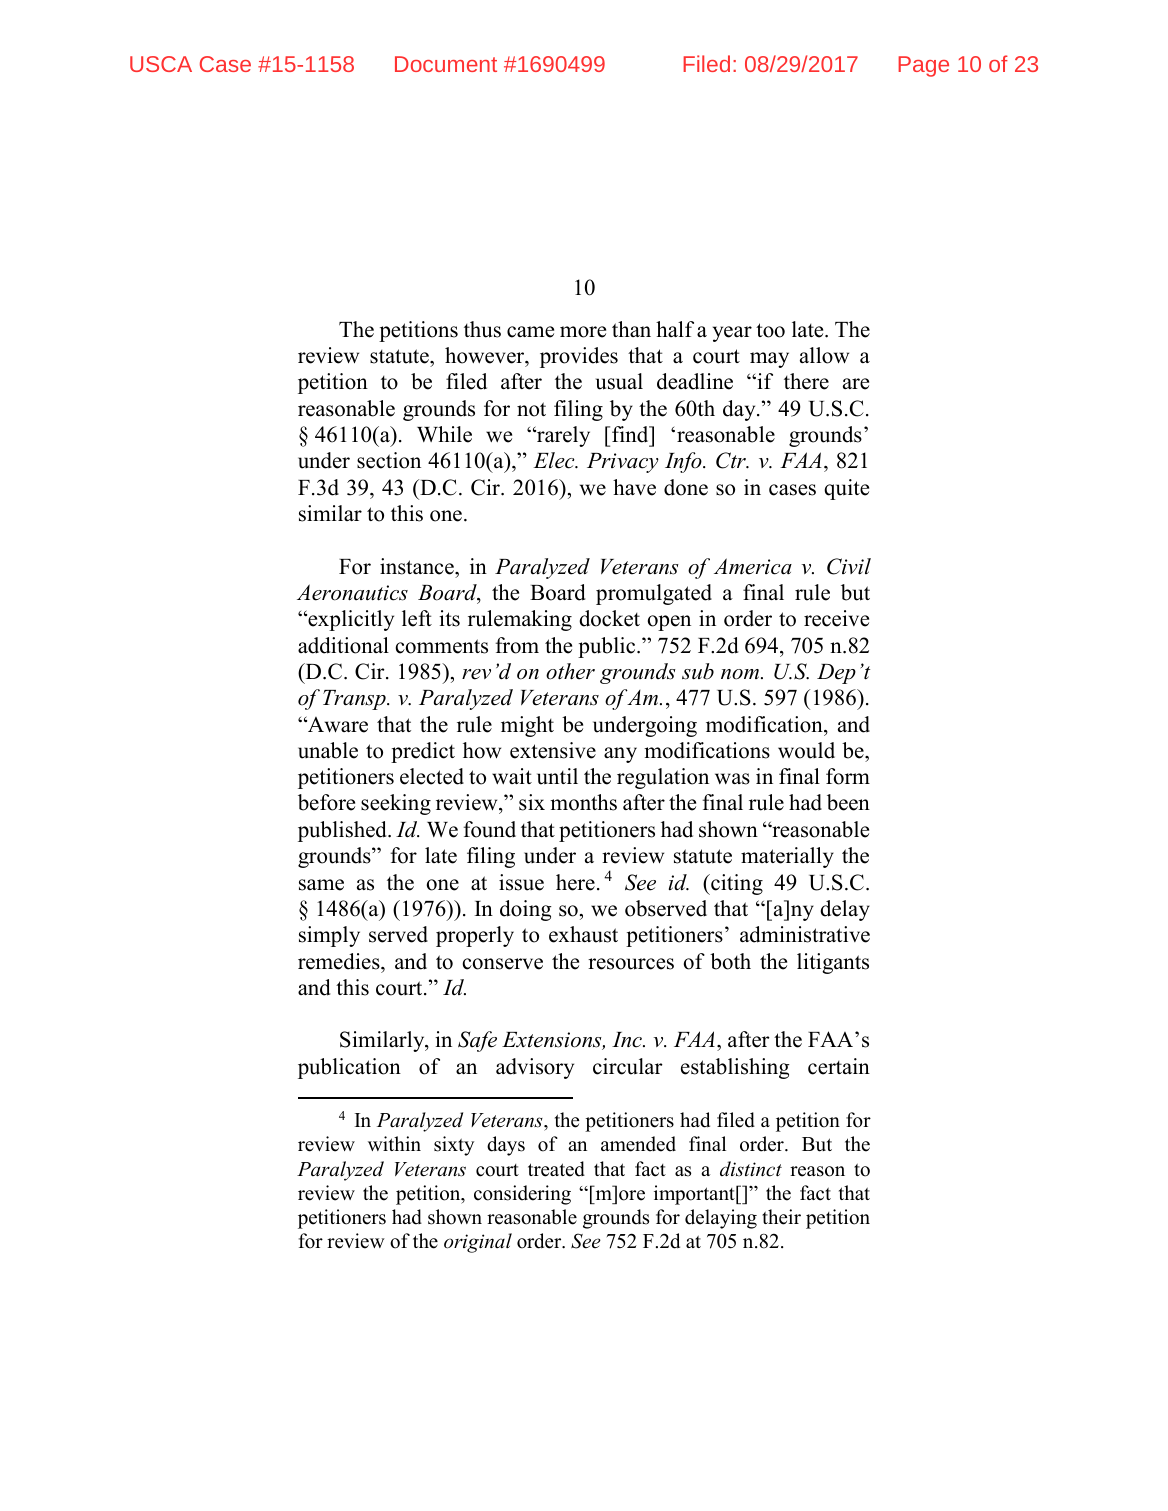 The image size is (1168, 1511). Describe the element at coordinates (446, 64) in the image. I see `Document` at that location.
